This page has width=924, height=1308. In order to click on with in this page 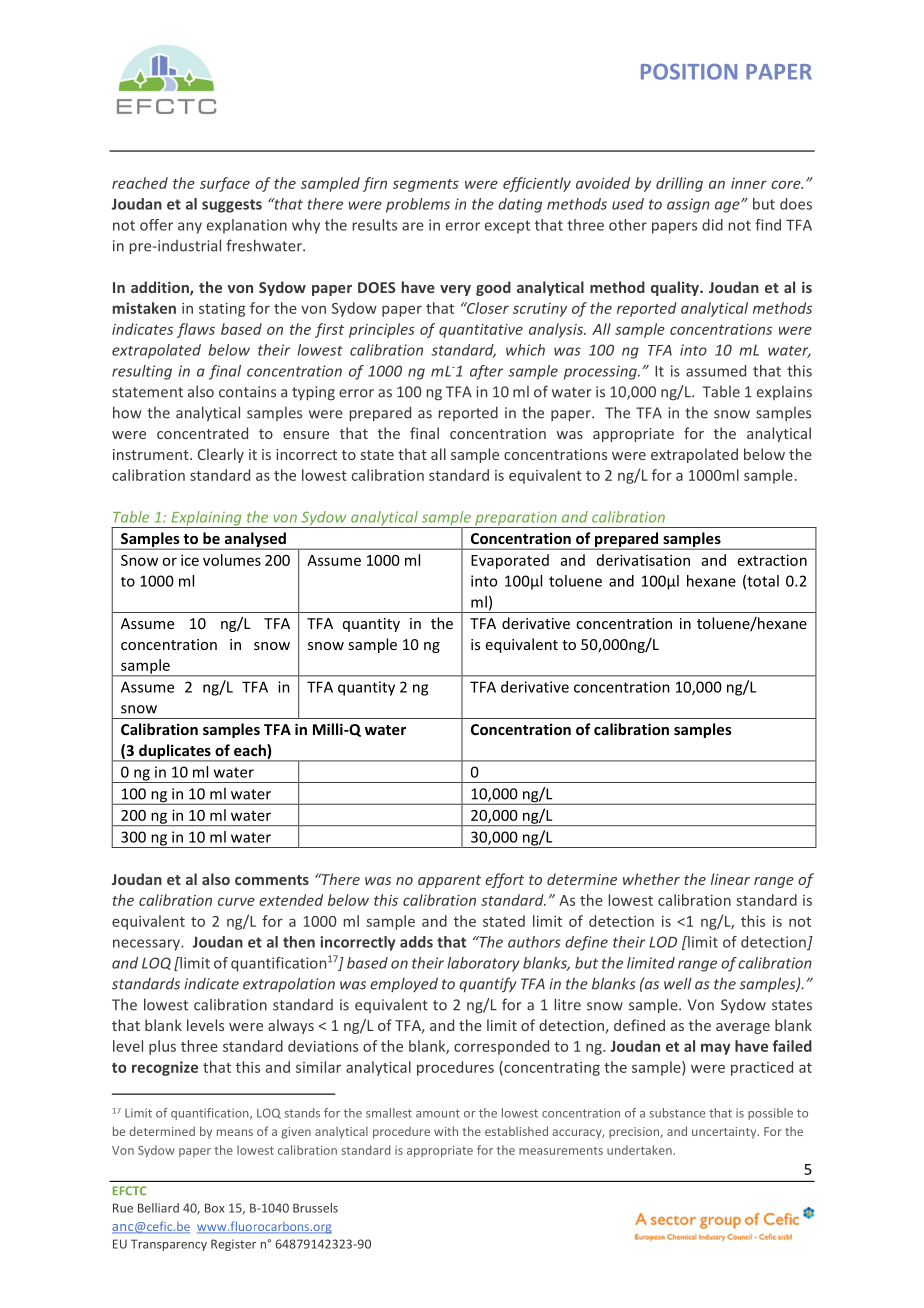, I will do `click(446, 1131)`.
